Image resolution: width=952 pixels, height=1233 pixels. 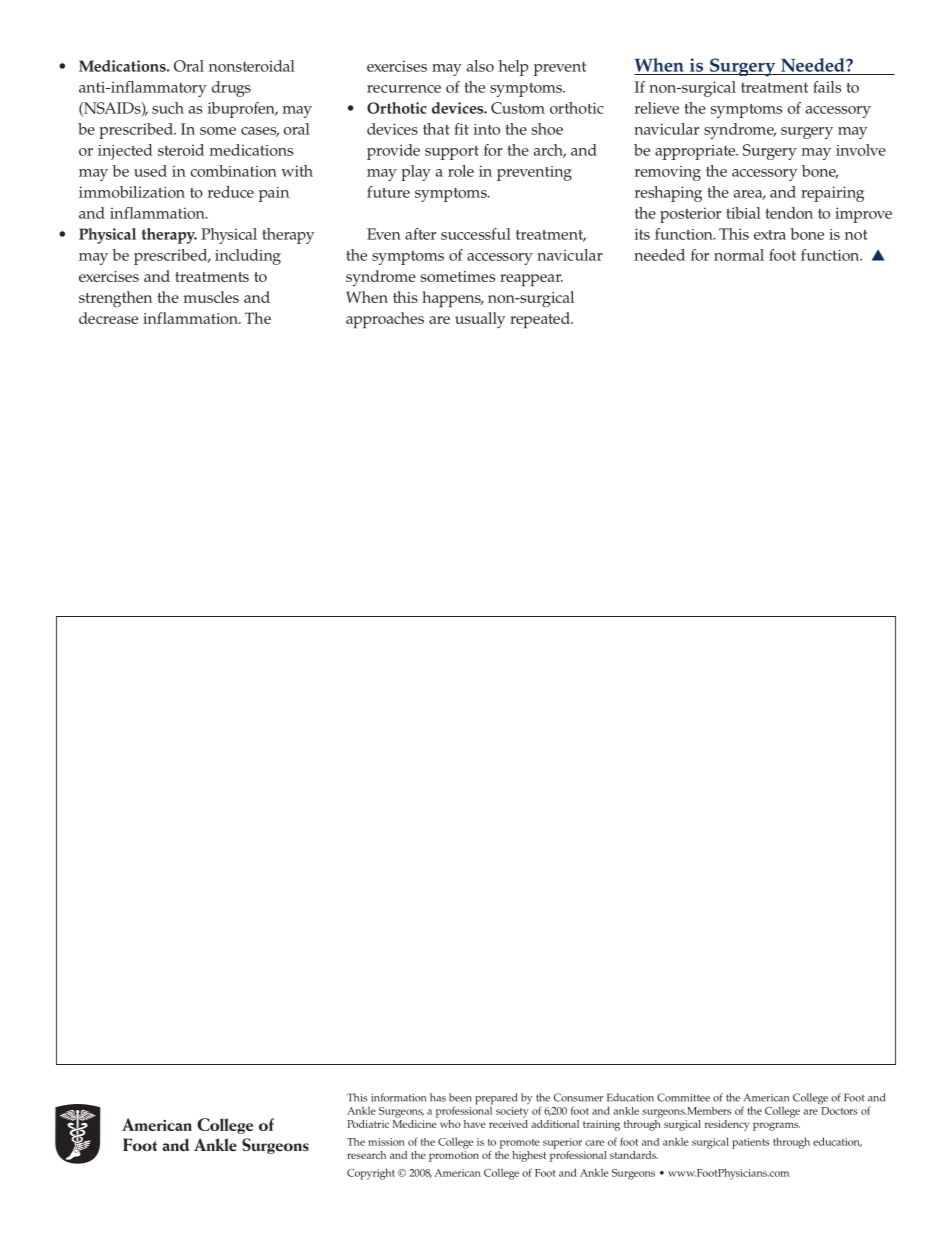 I want to click on Doctors, so click(x=839, y=1111).
